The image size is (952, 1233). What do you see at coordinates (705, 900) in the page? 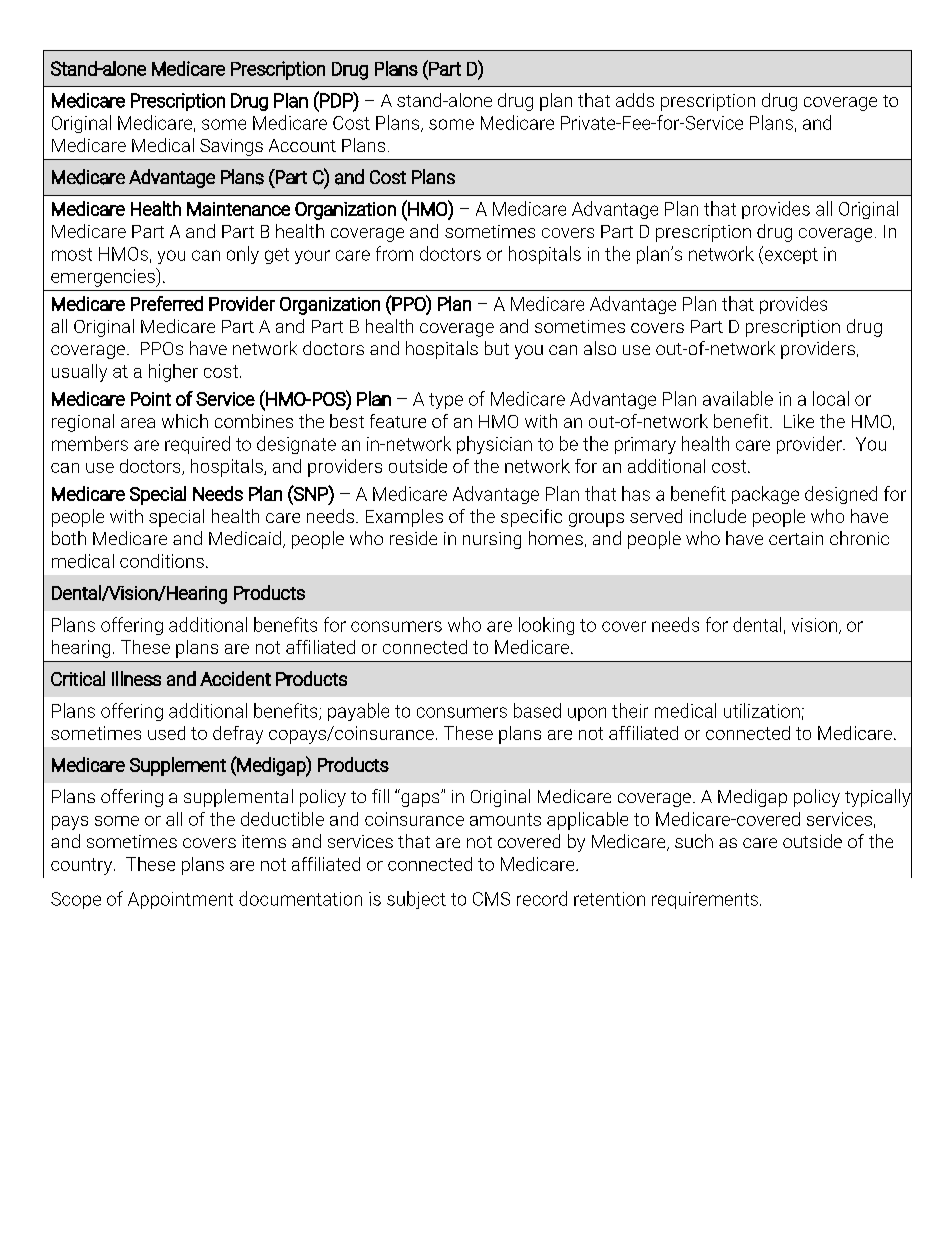
I see `requirements` at bounding box center [705, 900].
